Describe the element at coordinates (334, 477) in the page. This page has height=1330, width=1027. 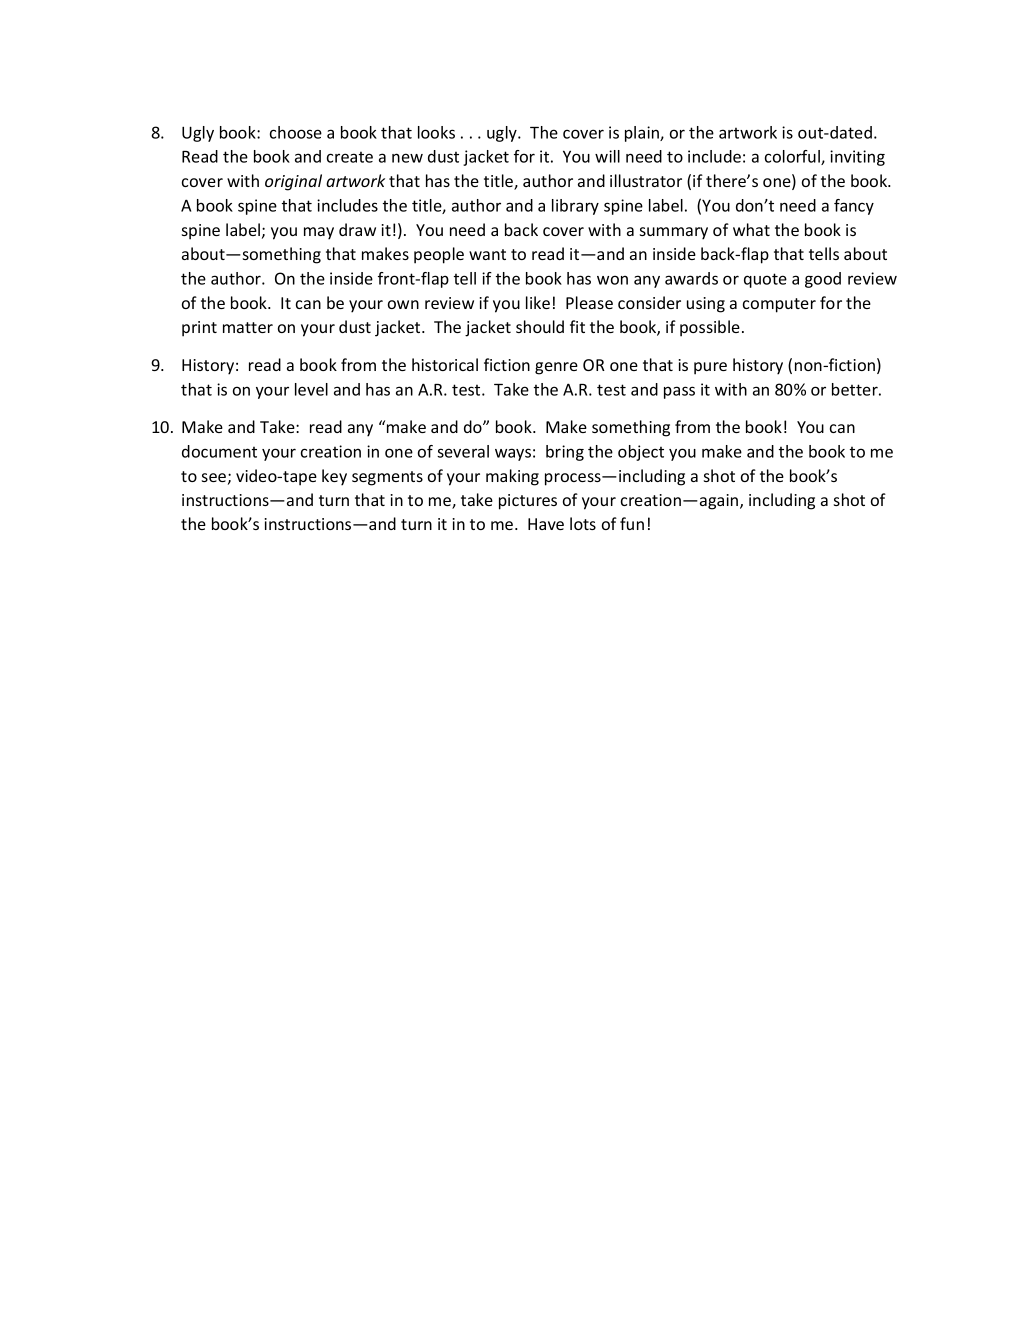
I see `key` at that location.
